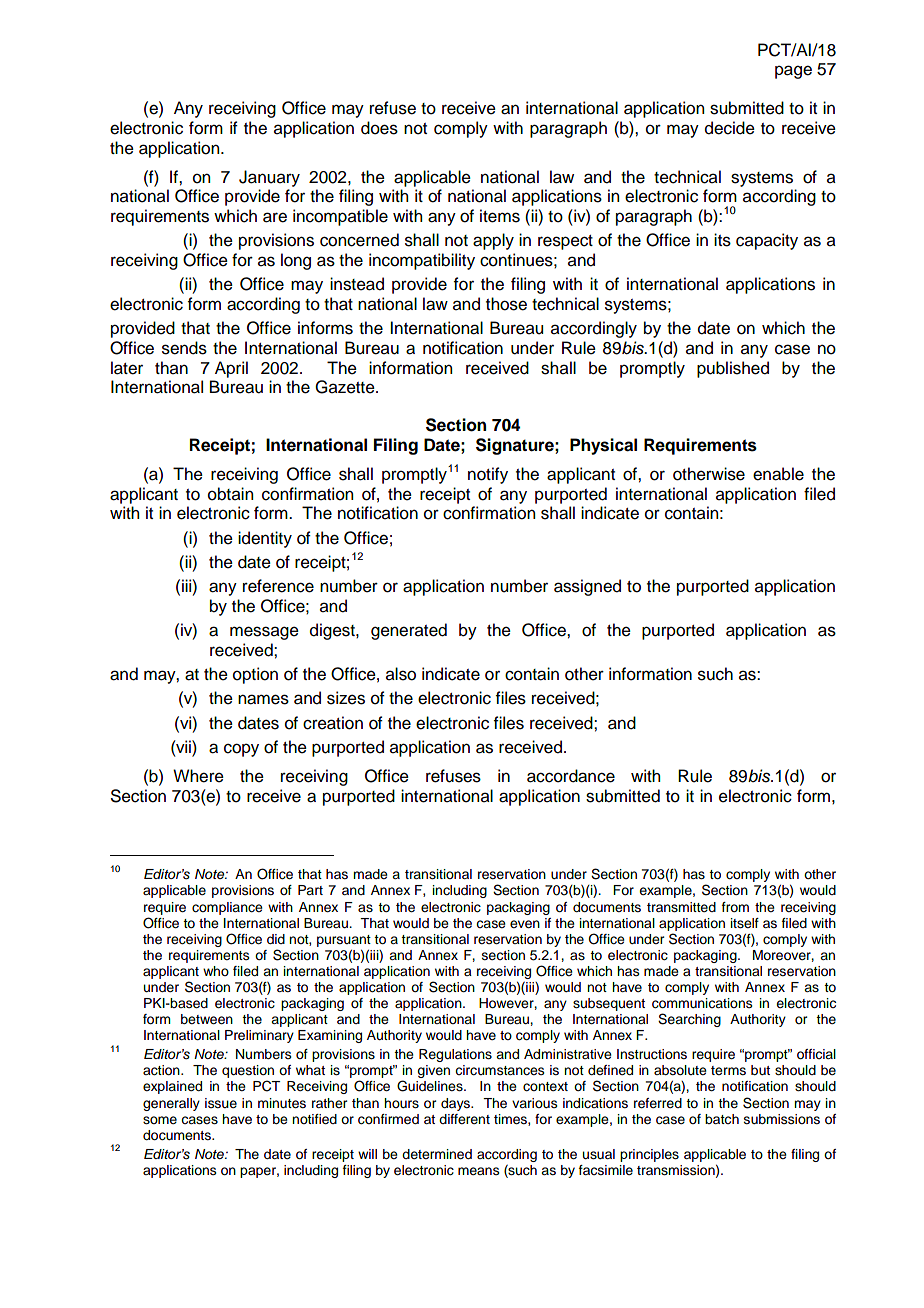 Image resolution: width=924 pixels, height=1308 pixels. What do you see at coordinates (587, 587) in the screenshot?
I see `assigned` at bounding box center [587, 587].
